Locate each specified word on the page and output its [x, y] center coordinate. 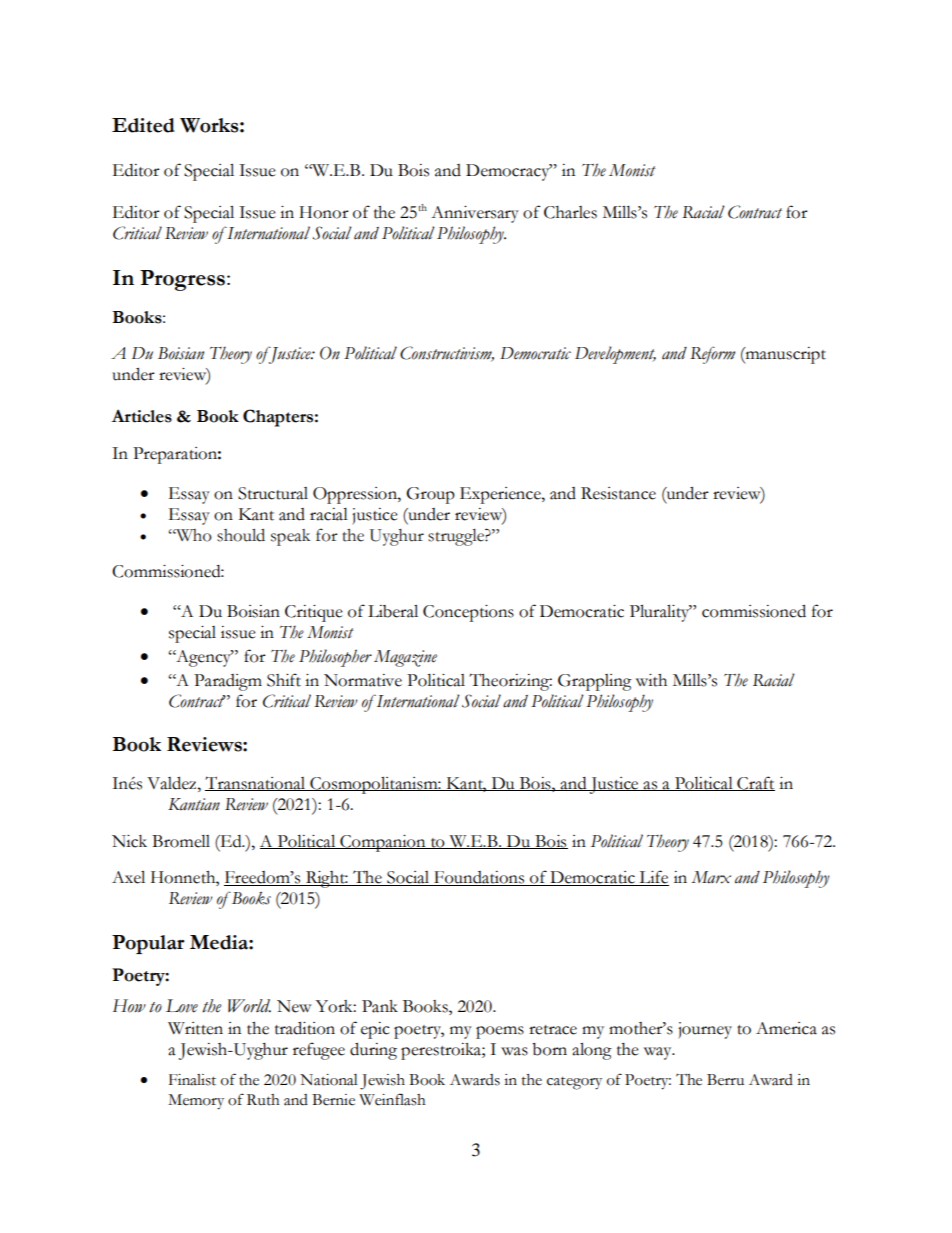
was [514, 1051]
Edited [143, 125]
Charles [570, 212]
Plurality [661, 613]
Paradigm [228, 682]
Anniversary [475, 214]
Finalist [192, 1080]
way [659, 1053]
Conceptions [468, 613]
